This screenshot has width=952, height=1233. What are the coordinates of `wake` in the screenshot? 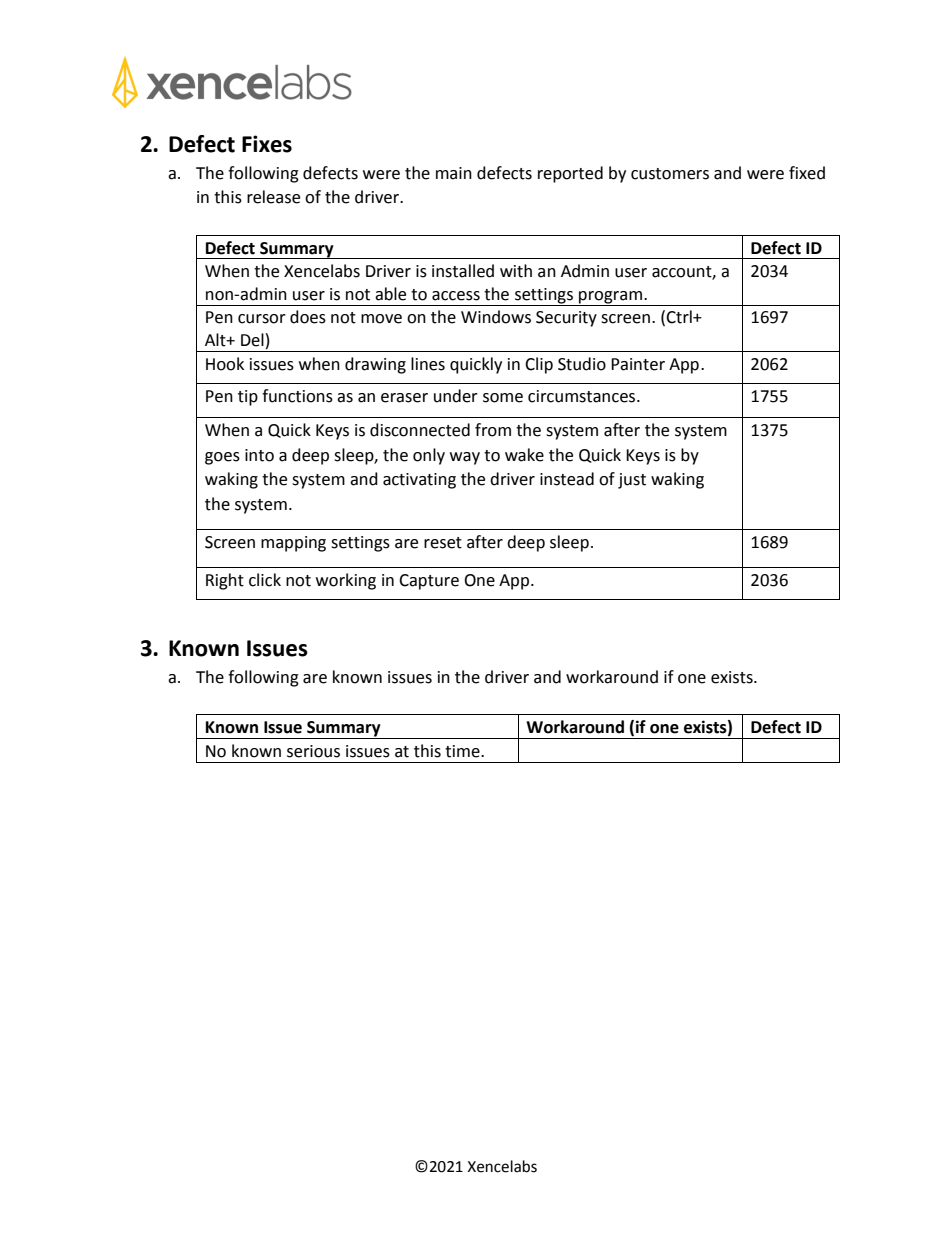 It's located at (524, 455).
